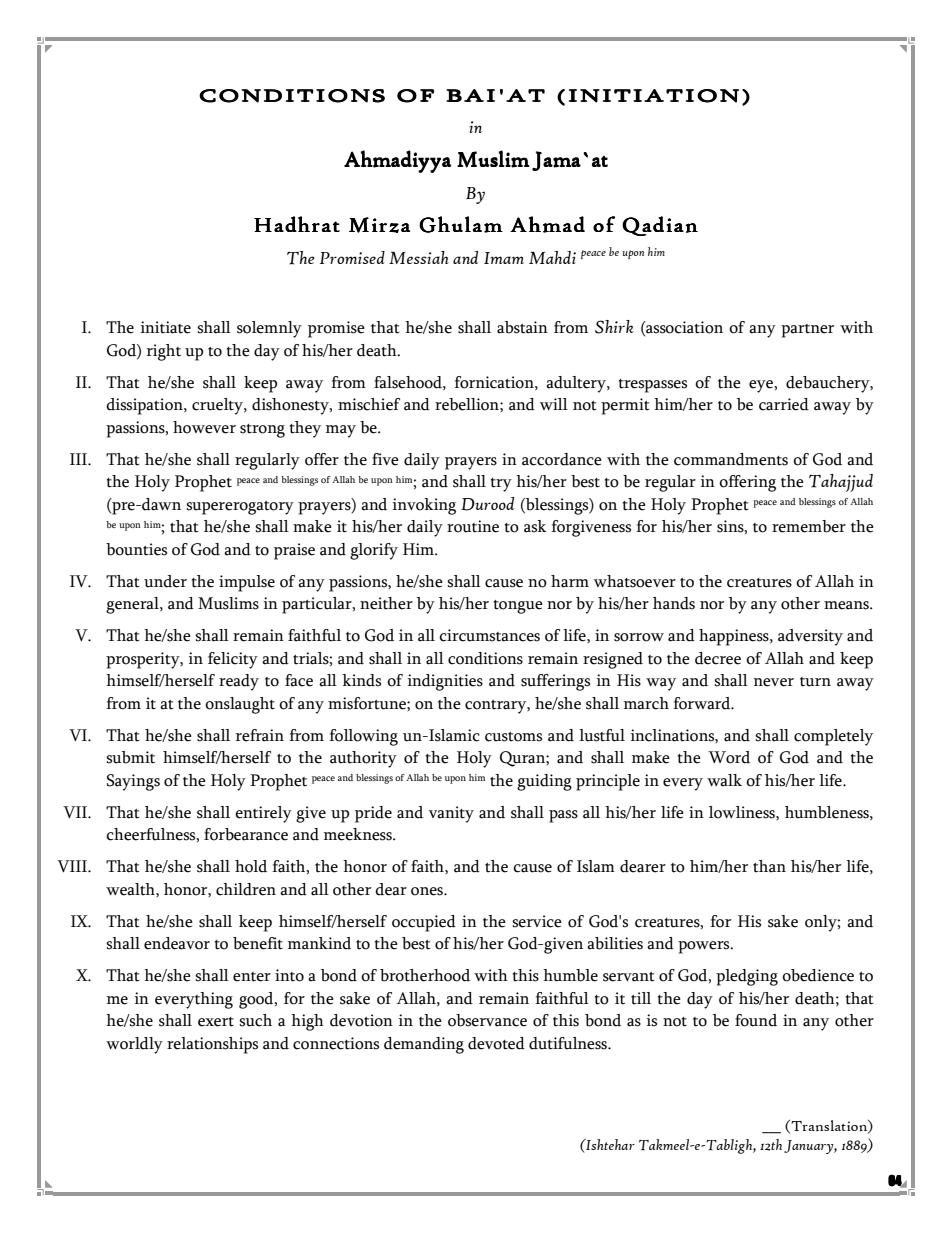 Image resolution: width=952 pixels, height=1233 pixels. Describe the element at coordinates (654, 96) in the screenshot. I see `INITIATION` at that location.
